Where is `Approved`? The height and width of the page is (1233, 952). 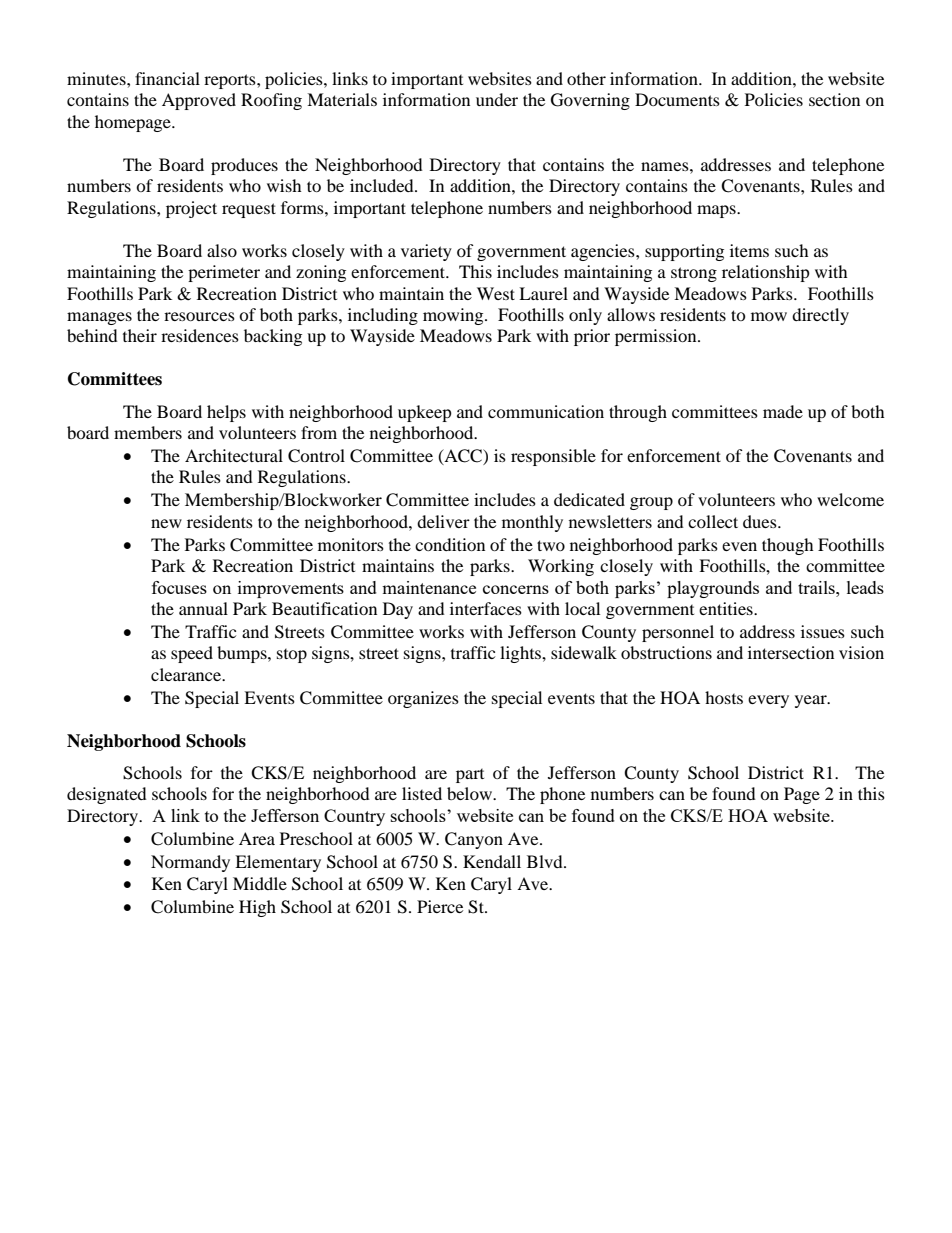
Approved is located at coordinates (199, 101).
